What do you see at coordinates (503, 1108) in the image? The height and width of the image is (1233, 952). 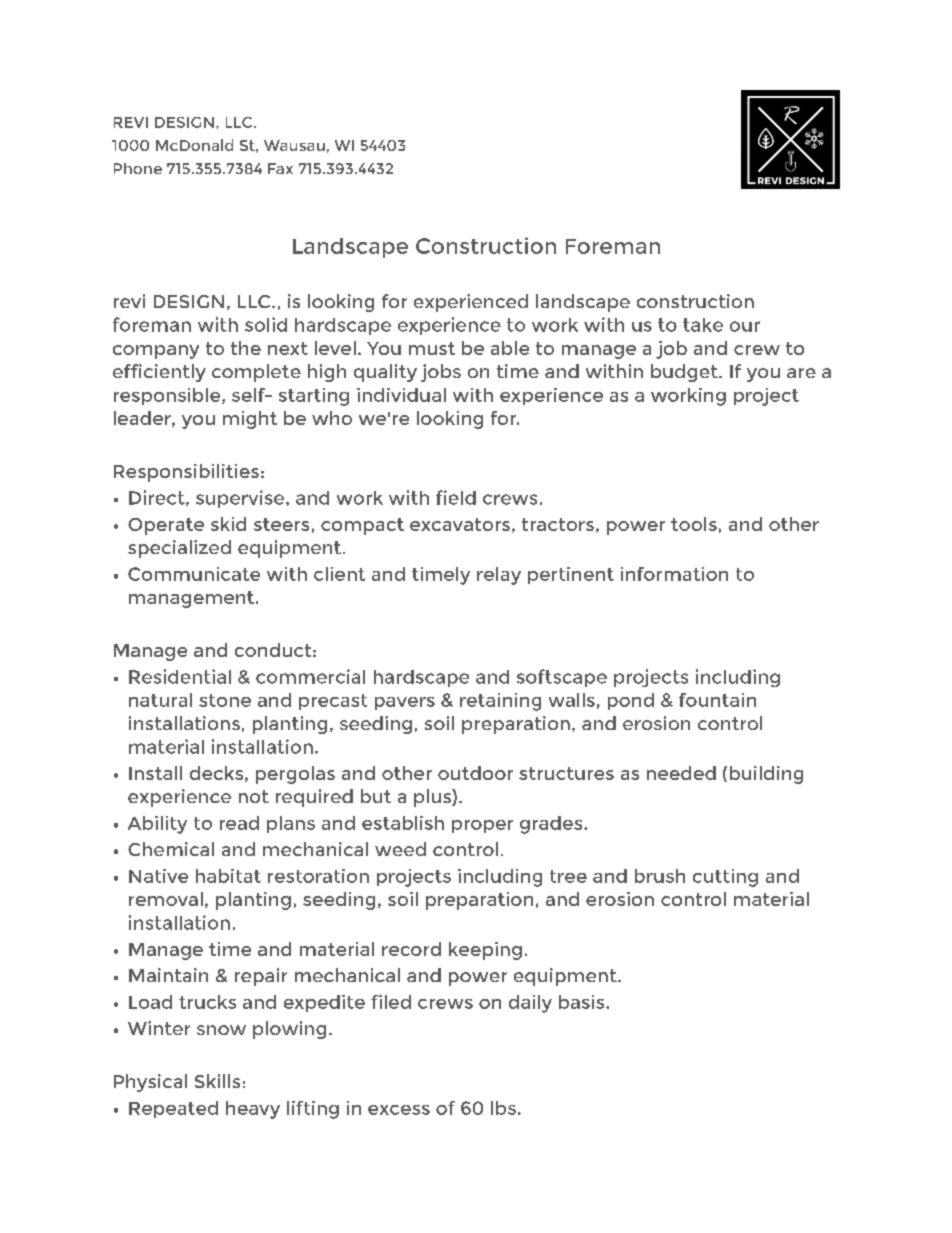 I see `lbs` at bounding box center [503, 1108].
